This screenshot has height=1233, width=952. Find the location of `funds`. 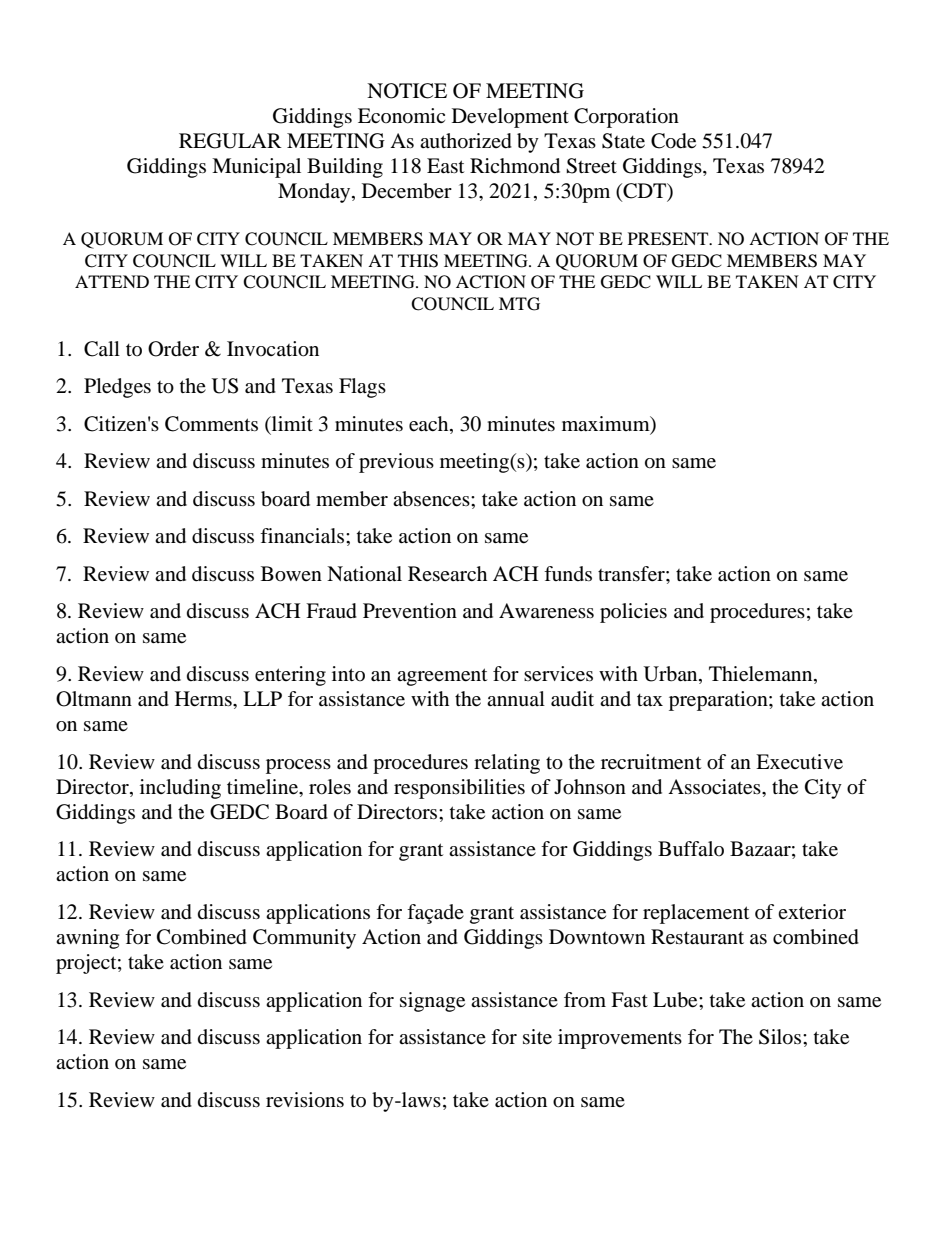

funds is located at coordinates (568, 573).
